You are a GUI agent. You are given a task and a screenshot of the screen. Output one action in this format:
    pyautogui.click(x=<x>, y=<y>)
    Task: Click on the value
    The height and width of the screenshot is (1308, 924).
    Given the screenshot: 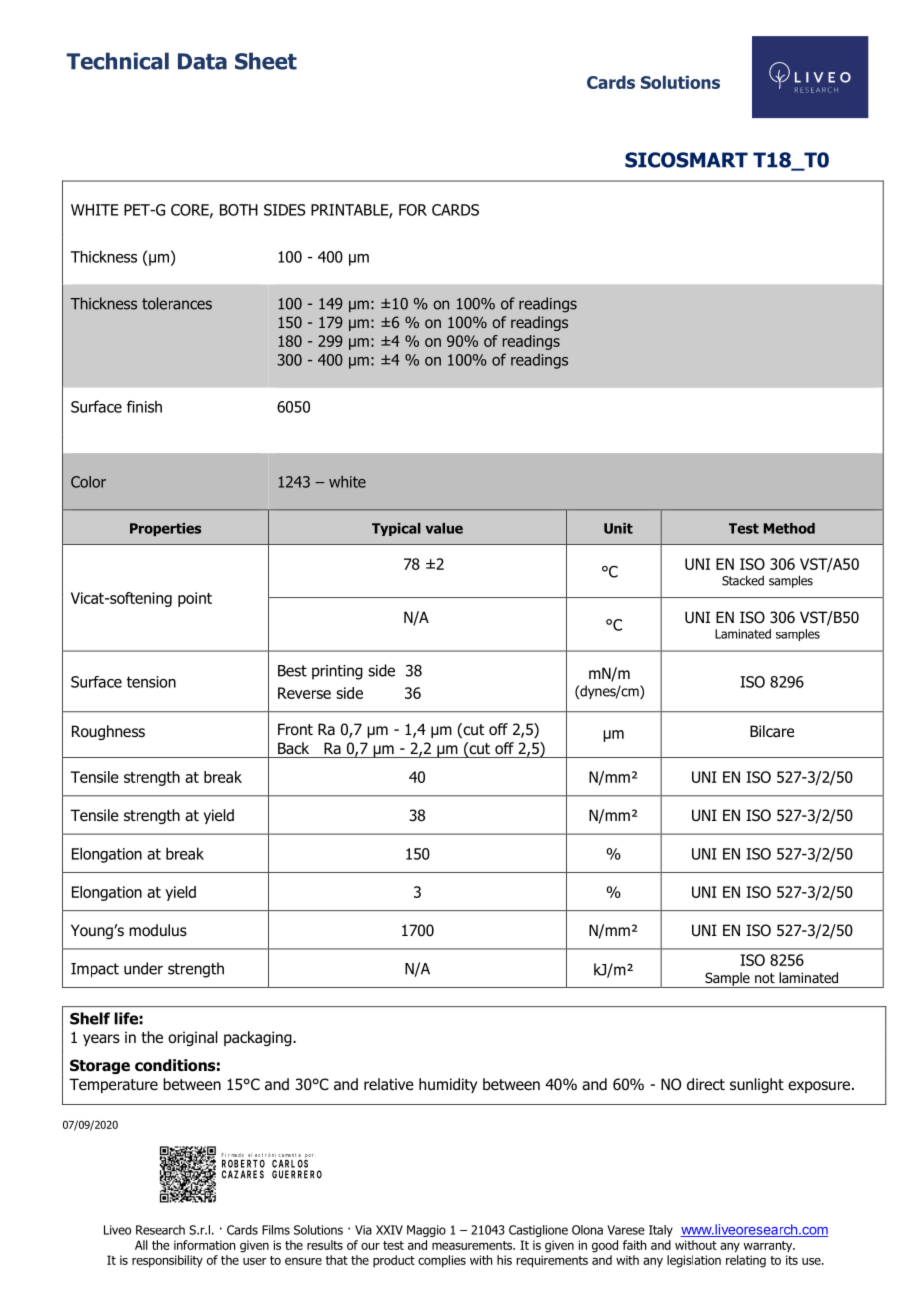 What is the action you would take?
    pyautogui.click(x=444, y=528)
